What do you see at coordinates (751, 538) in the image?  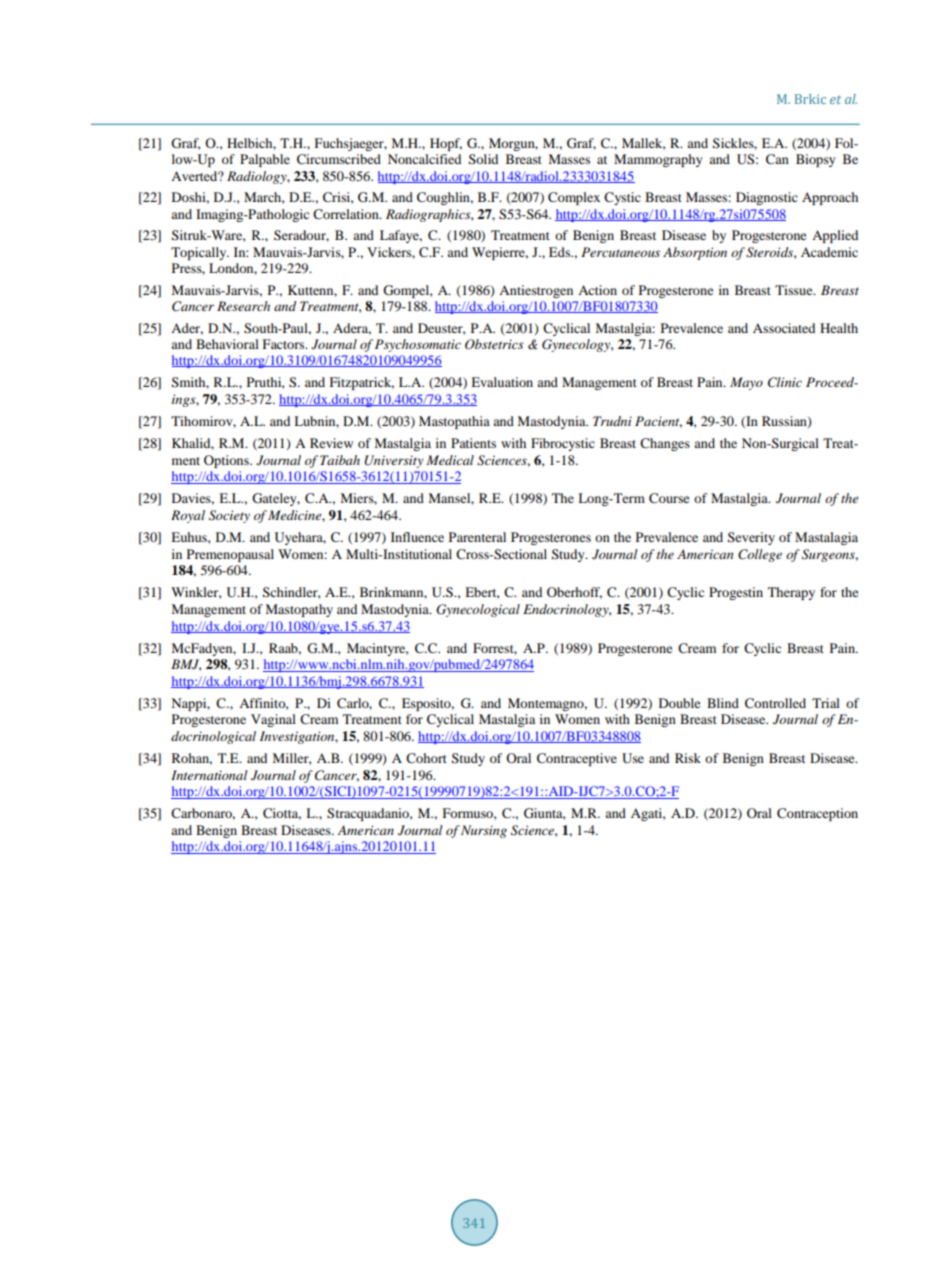 I see `Severity` at bounding box center [751, 538].
